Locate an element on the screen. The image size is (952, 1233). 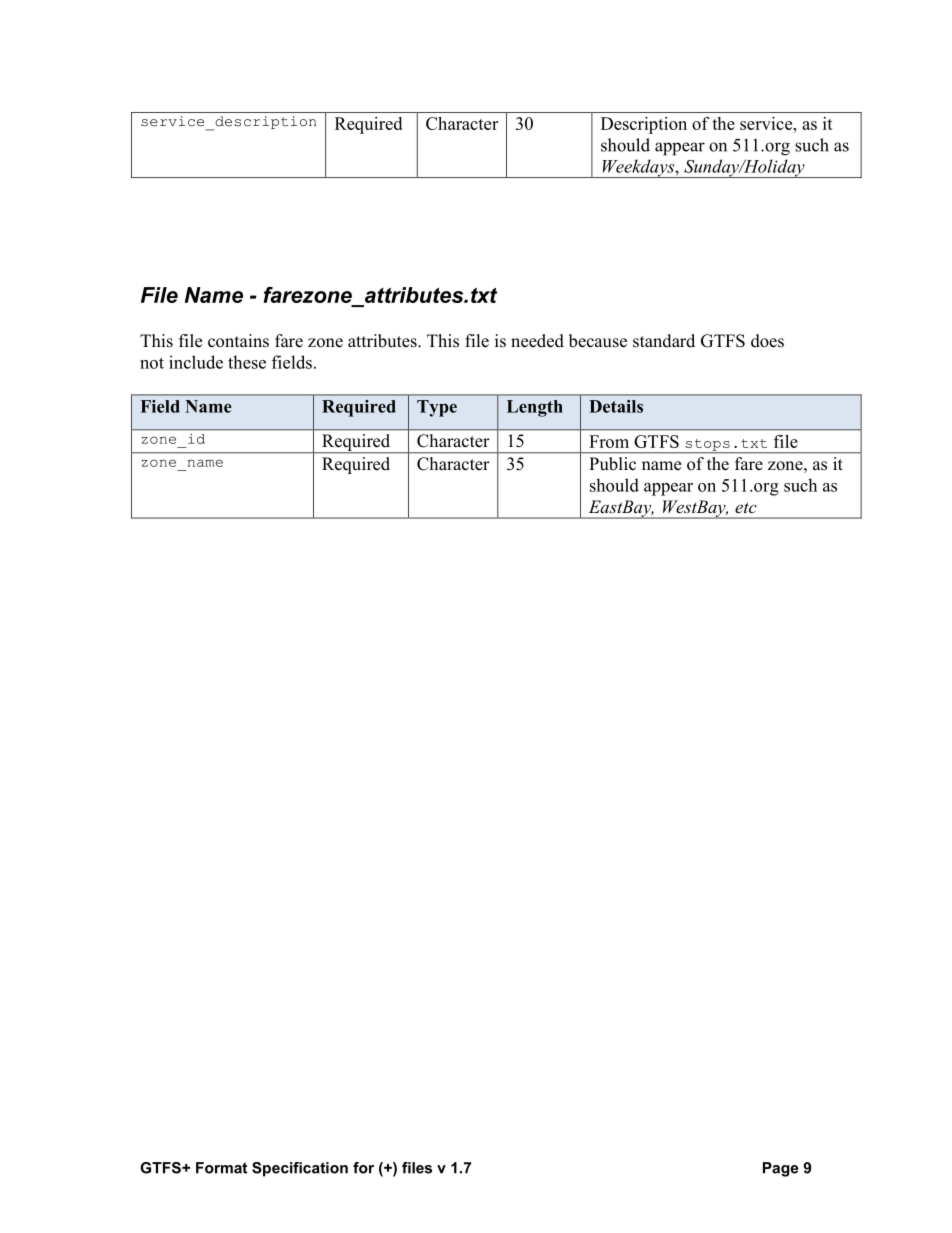
Public is located at coordinates (612, 464).
